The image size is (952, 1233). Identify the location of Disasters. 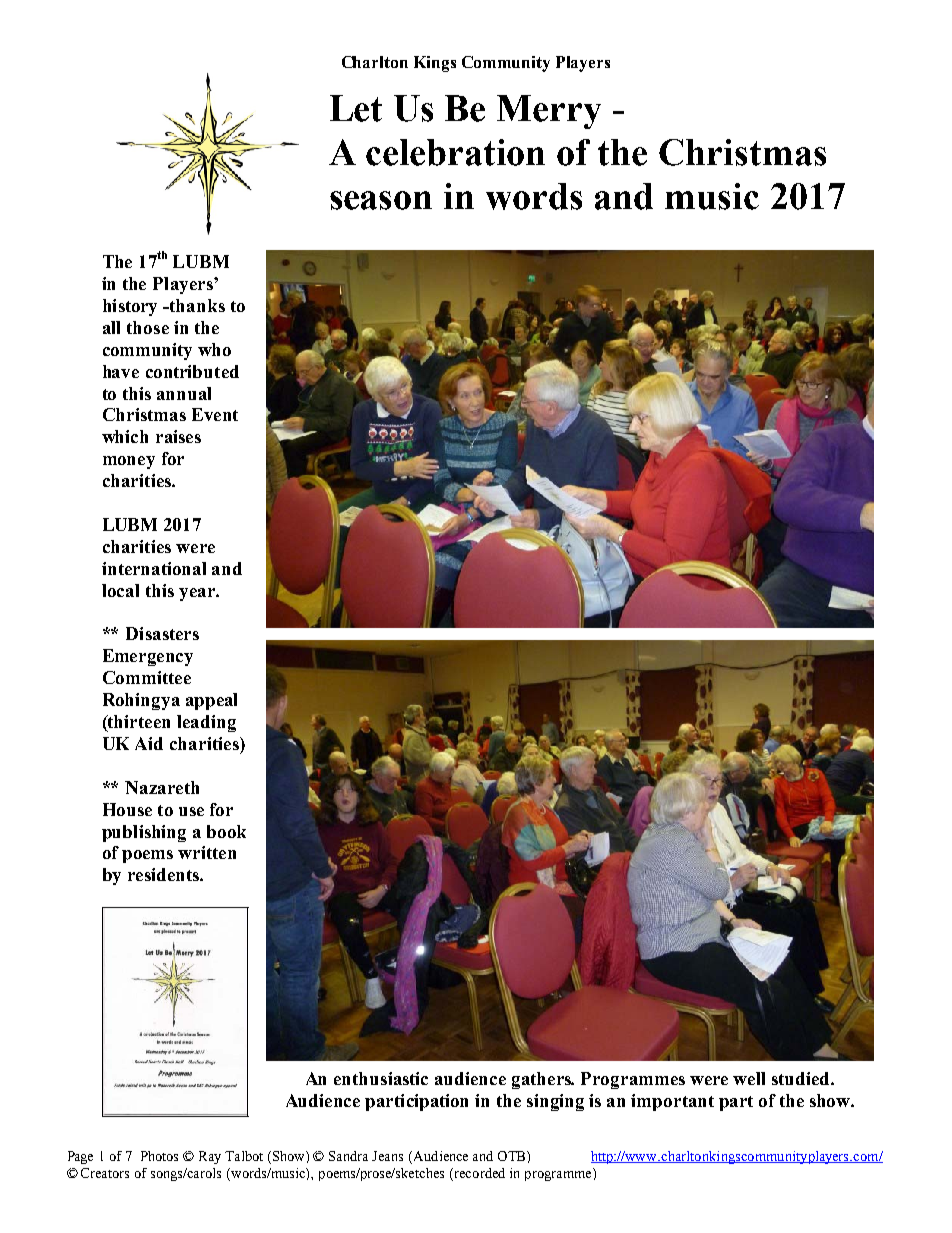
(162, 633).
